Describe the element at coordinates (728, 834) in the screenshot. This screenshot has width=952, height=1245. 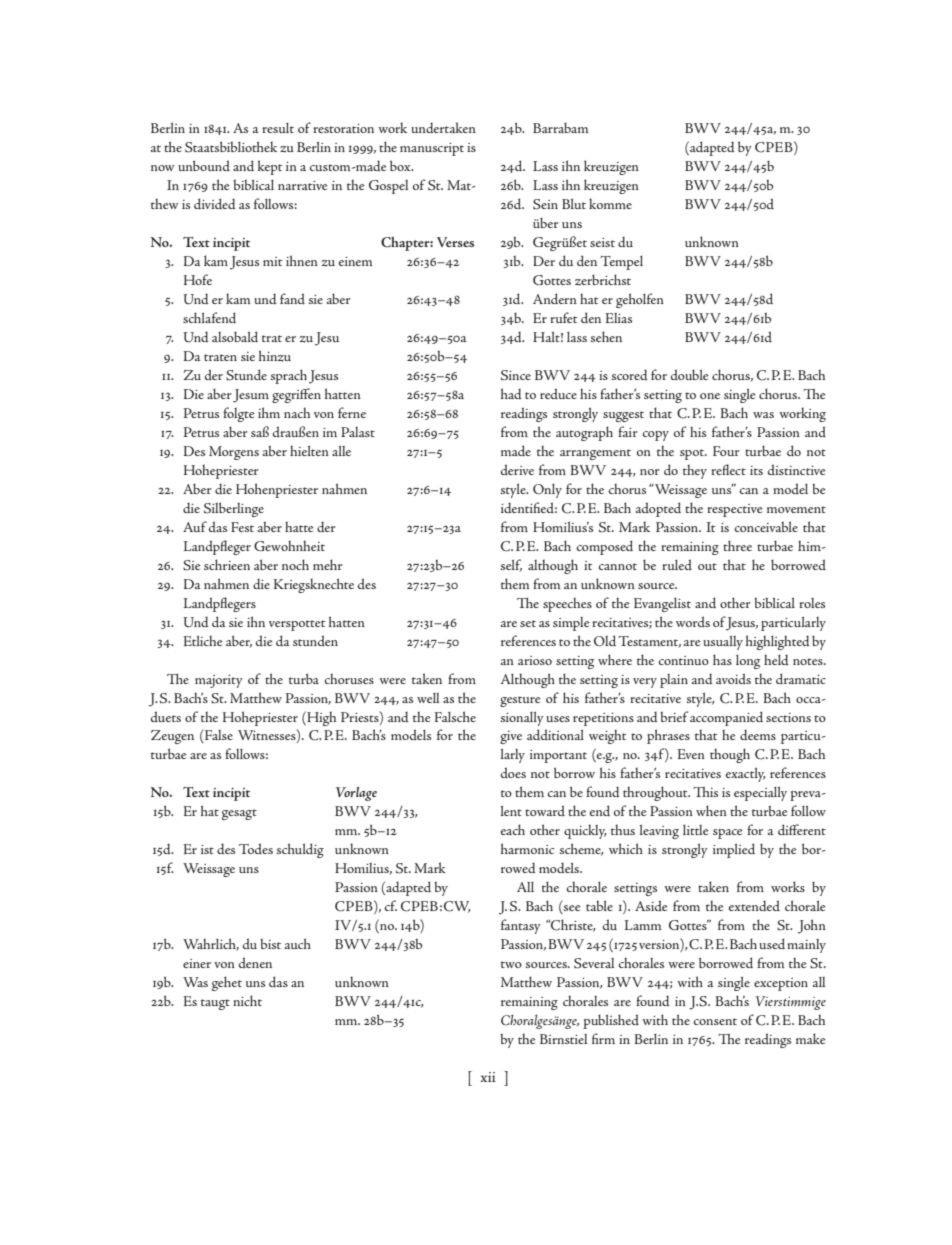
I see `space` at that location.
